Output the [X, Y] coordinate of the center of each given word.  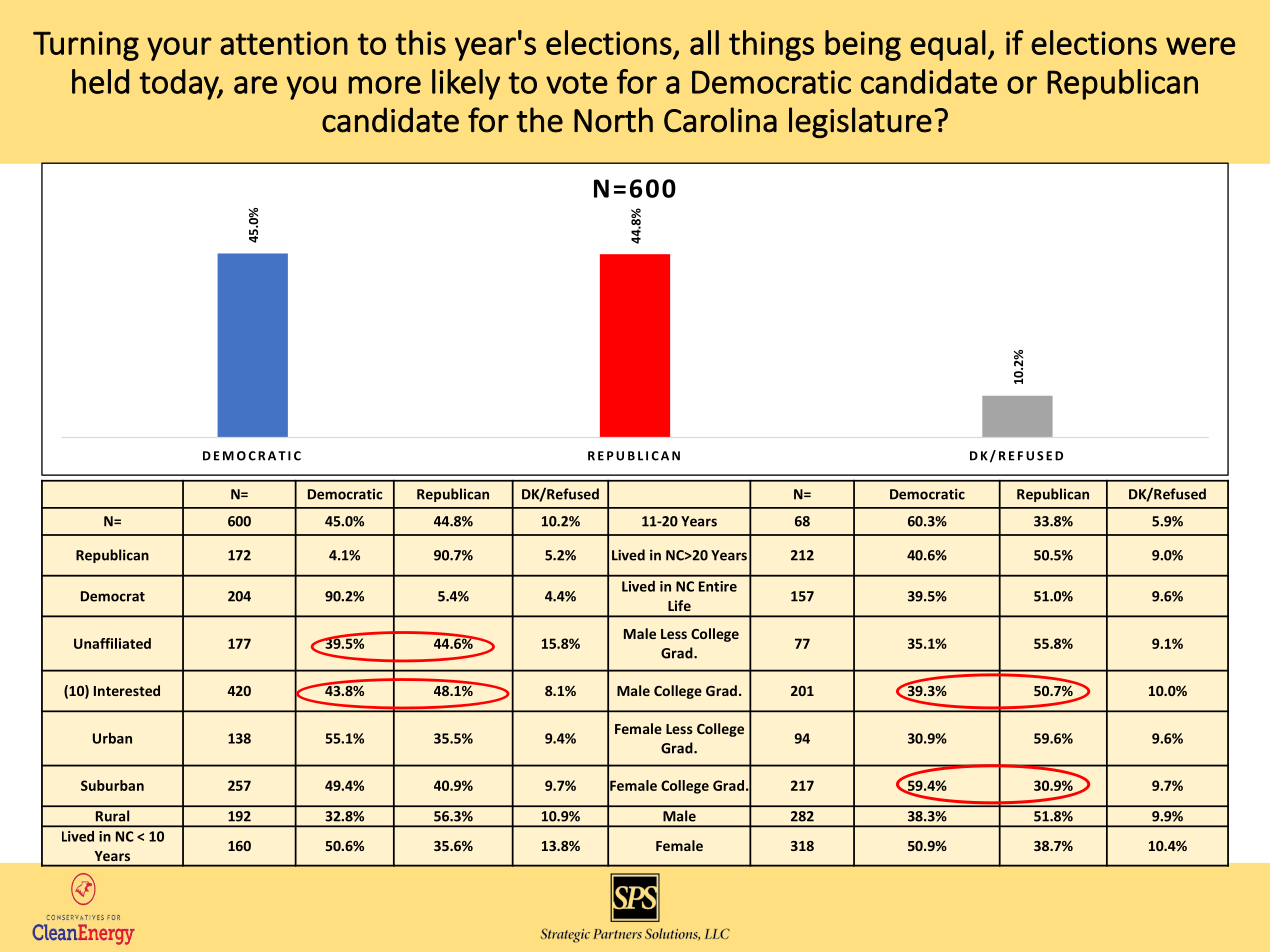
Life [679, 605]
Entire [718, 586]
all [704, 42]
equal [948, 45]
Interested [127, 690]
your [179, 49]
